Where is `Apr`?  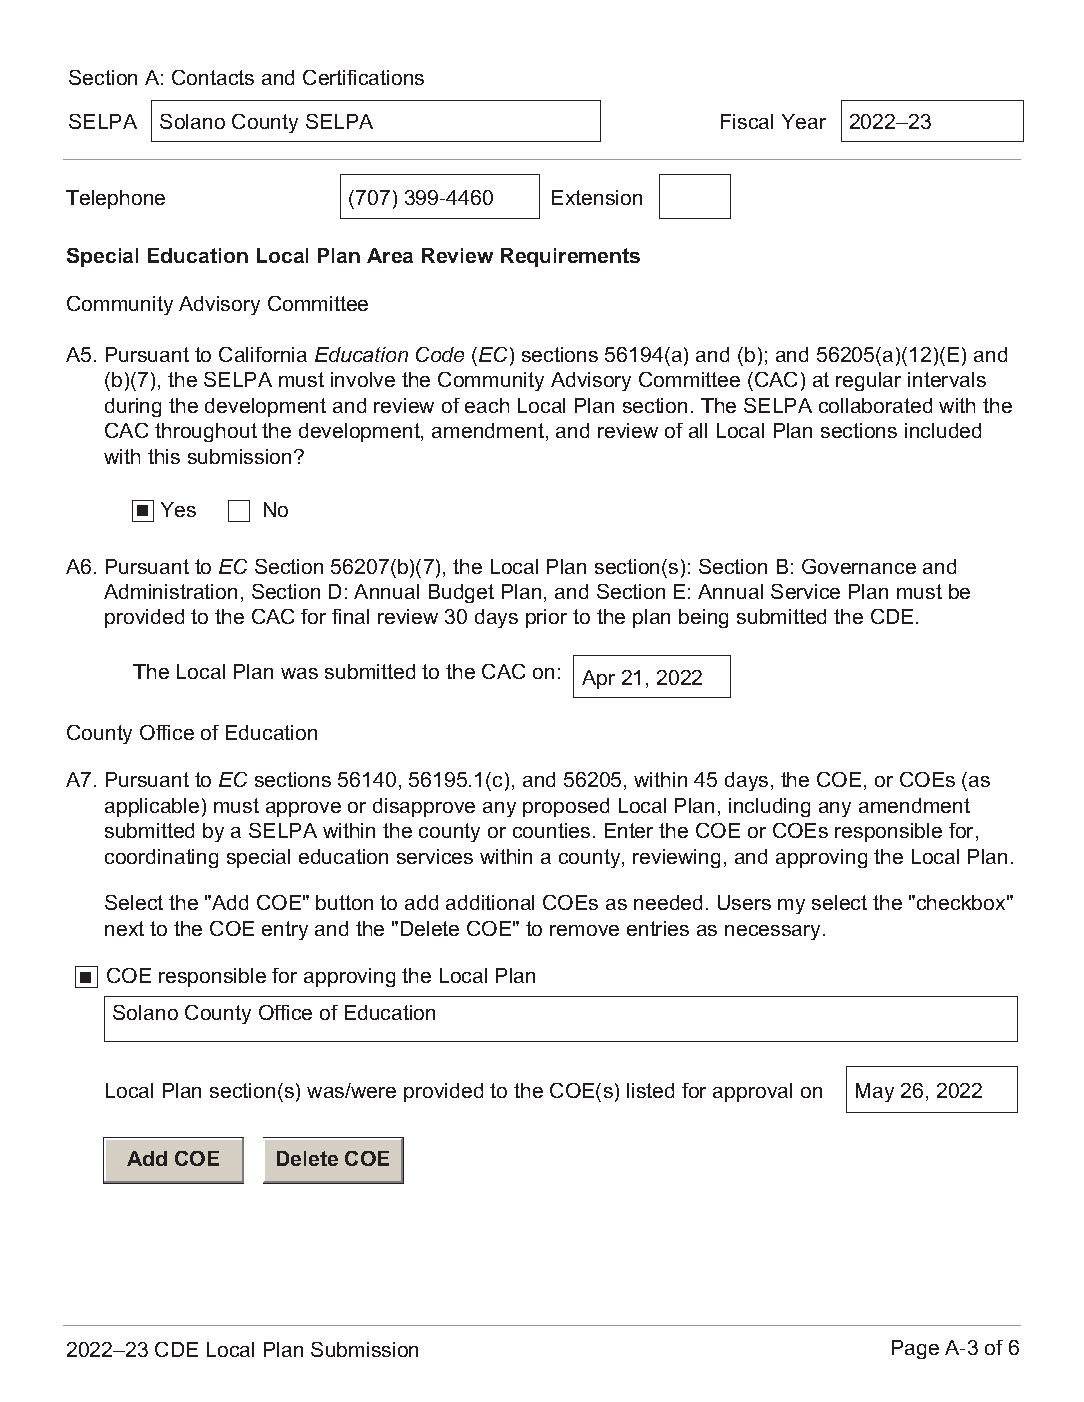 Apr is located at coordinates (598, 679).
